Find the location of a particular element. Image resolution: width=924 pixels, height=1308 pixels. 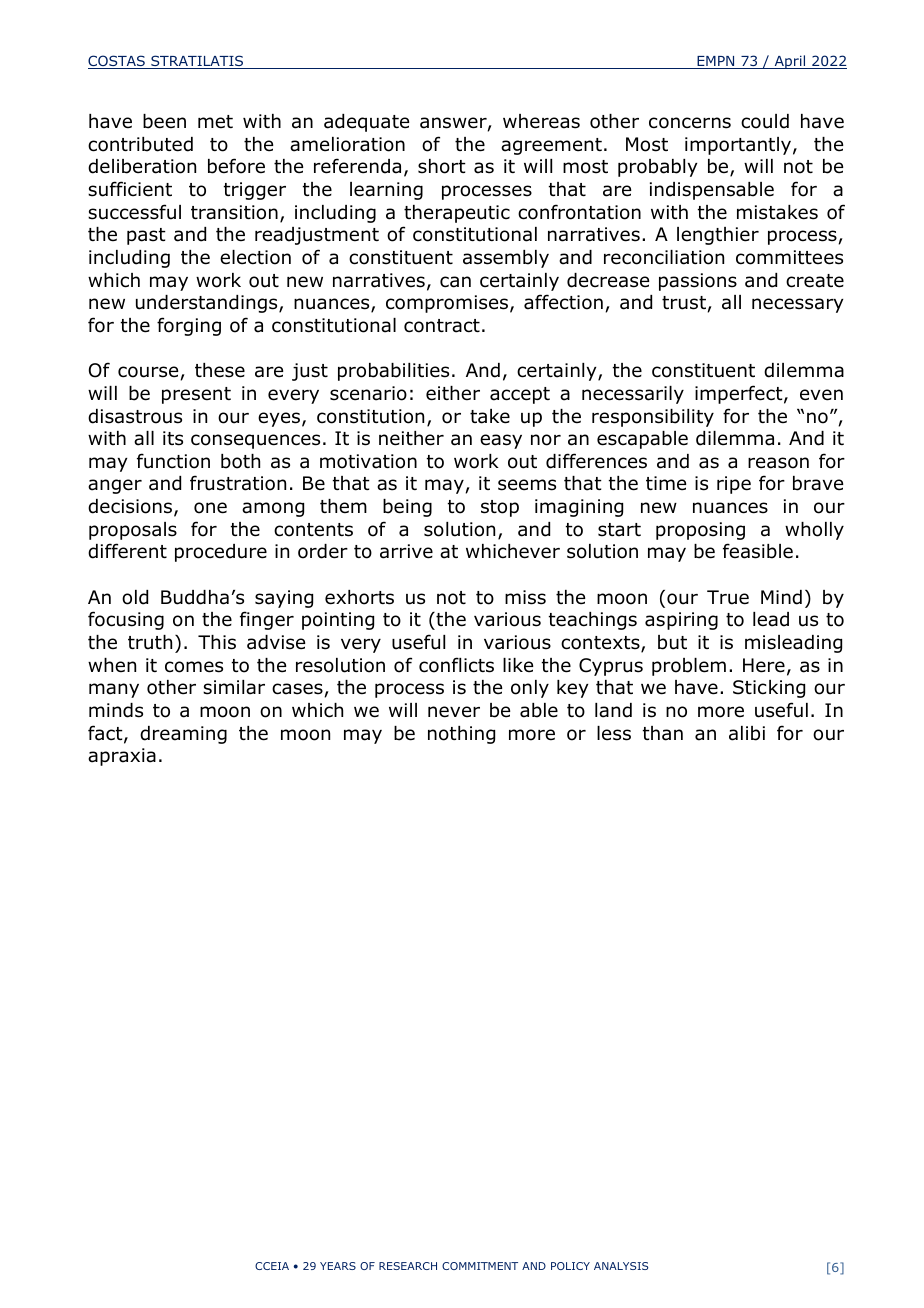

YEARS is located at coordinates (338, 1266).
